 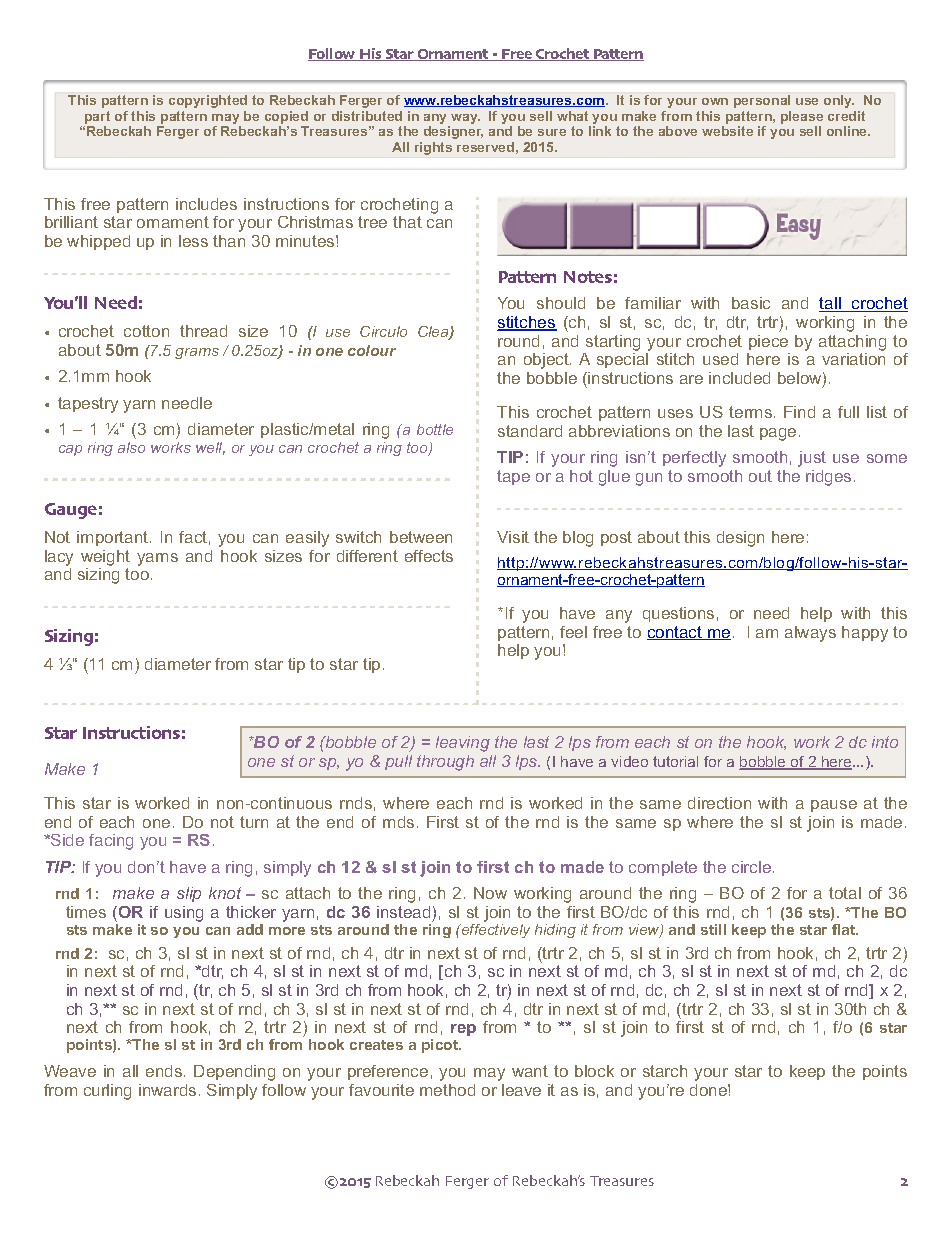 What do you see at coordinates (105, 558) in the screenshot?
I see `weight` at bounding box center [105, 558].
